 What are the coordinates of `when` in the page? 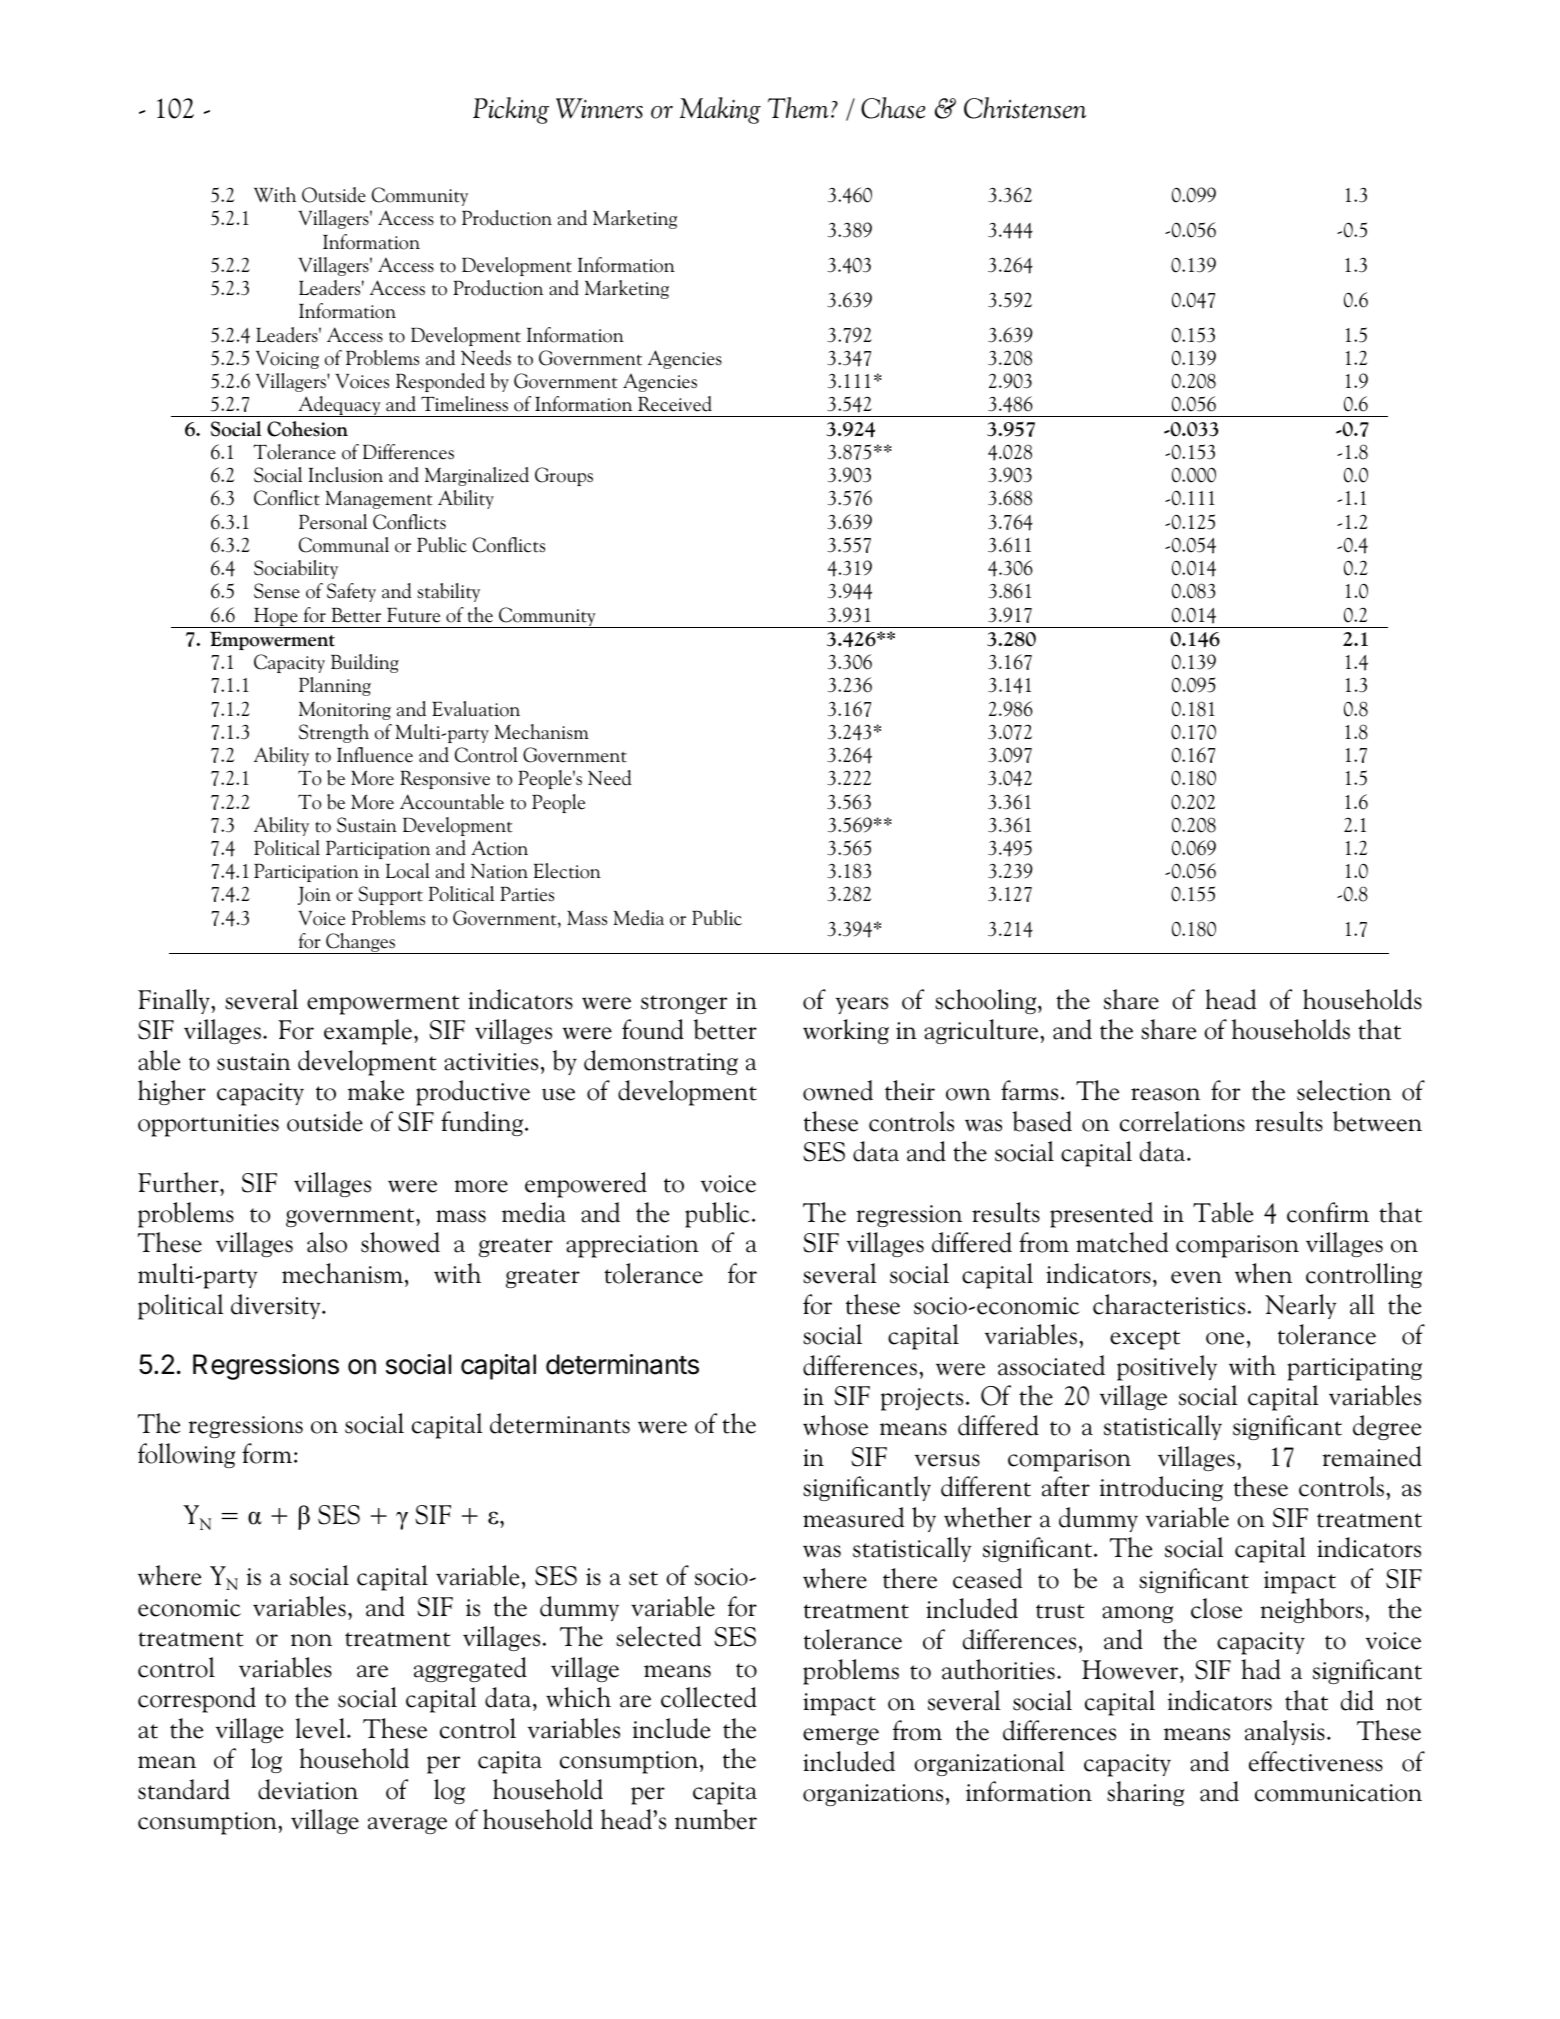 It's located at (1263, 1273).
